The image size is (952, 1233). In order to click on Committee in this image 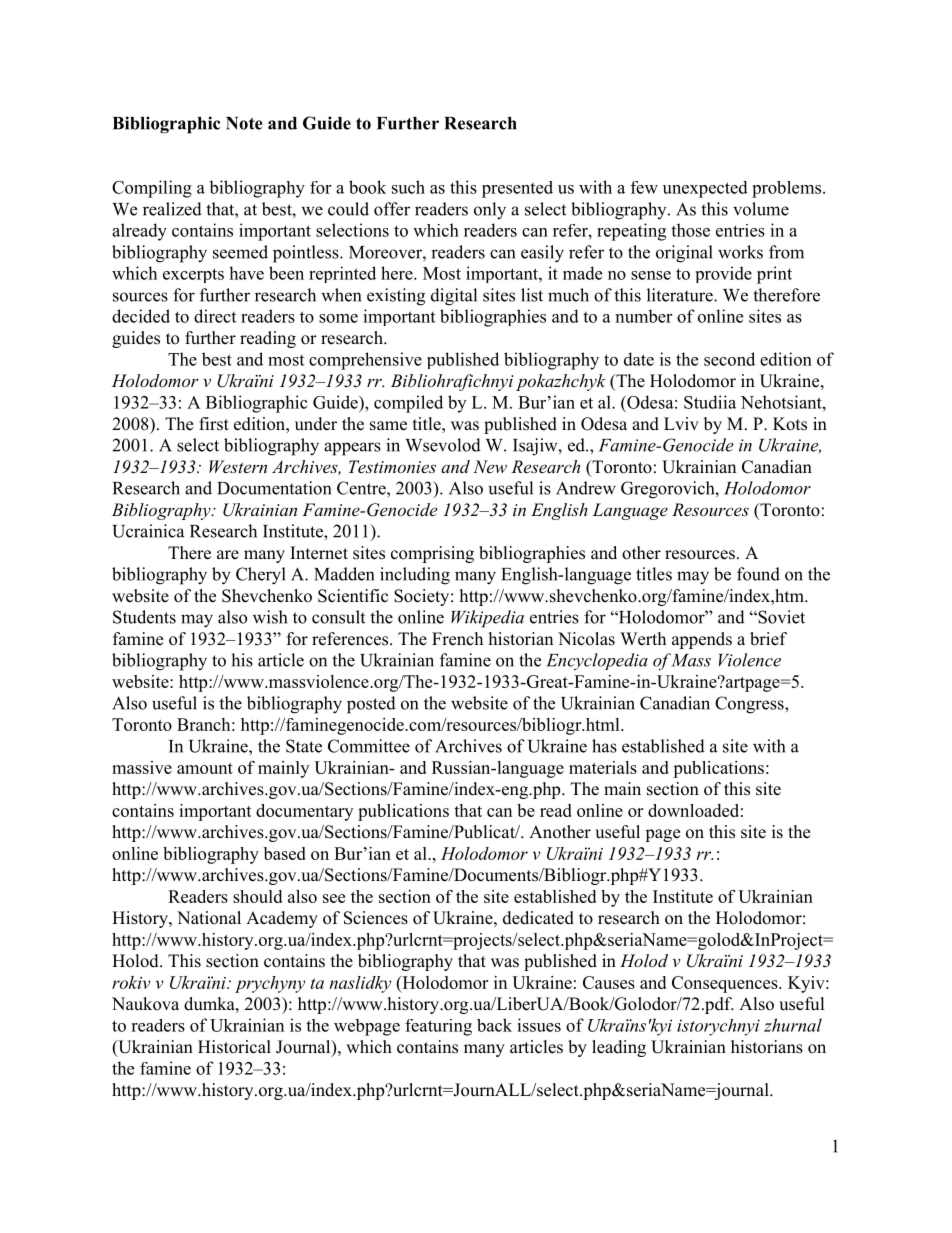, I will do `click(369, 746)`.
